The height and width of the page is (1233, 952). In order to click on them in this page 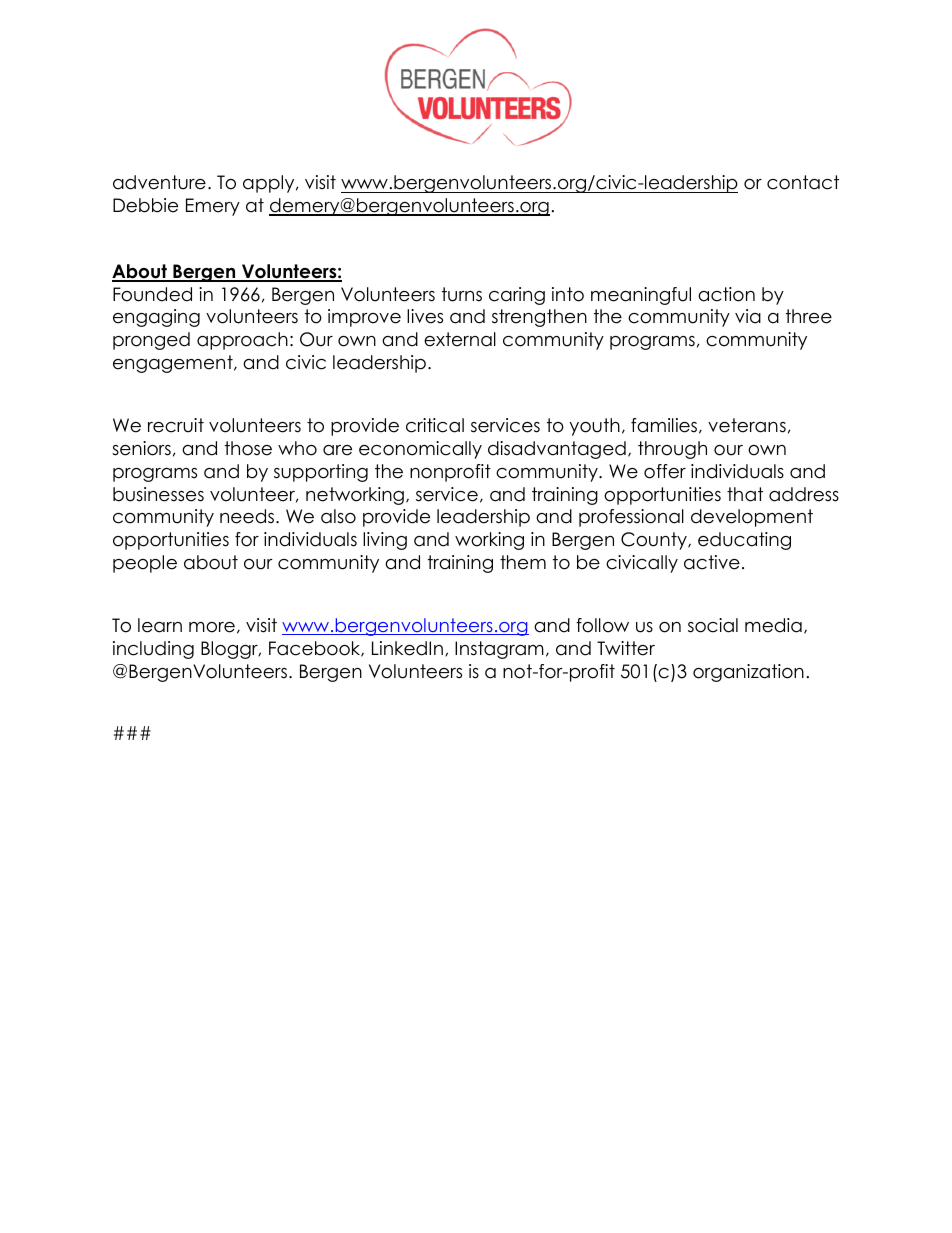, I will do `click(523, 562)`.
